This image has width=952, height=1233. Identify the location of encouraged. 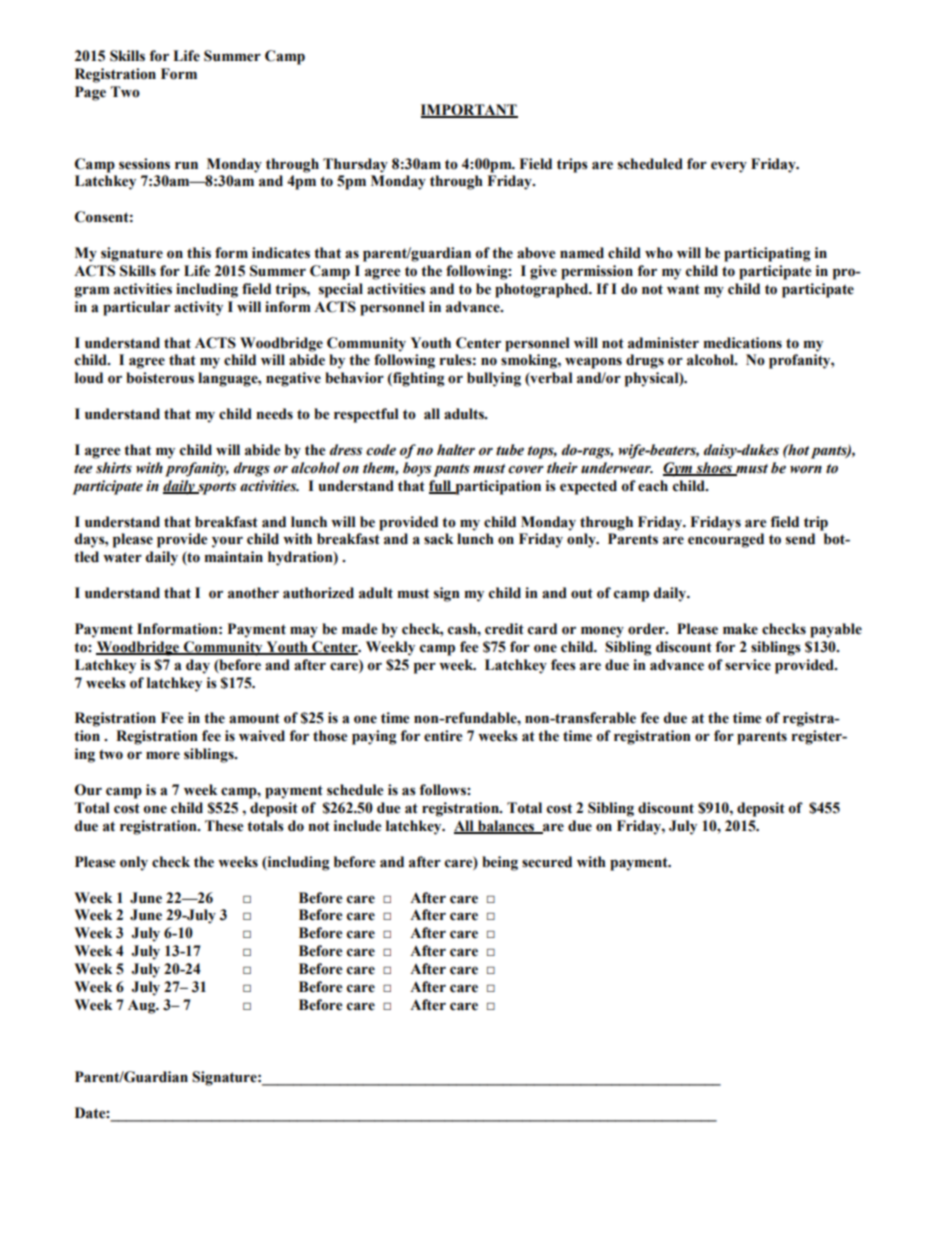
(726, 540).
